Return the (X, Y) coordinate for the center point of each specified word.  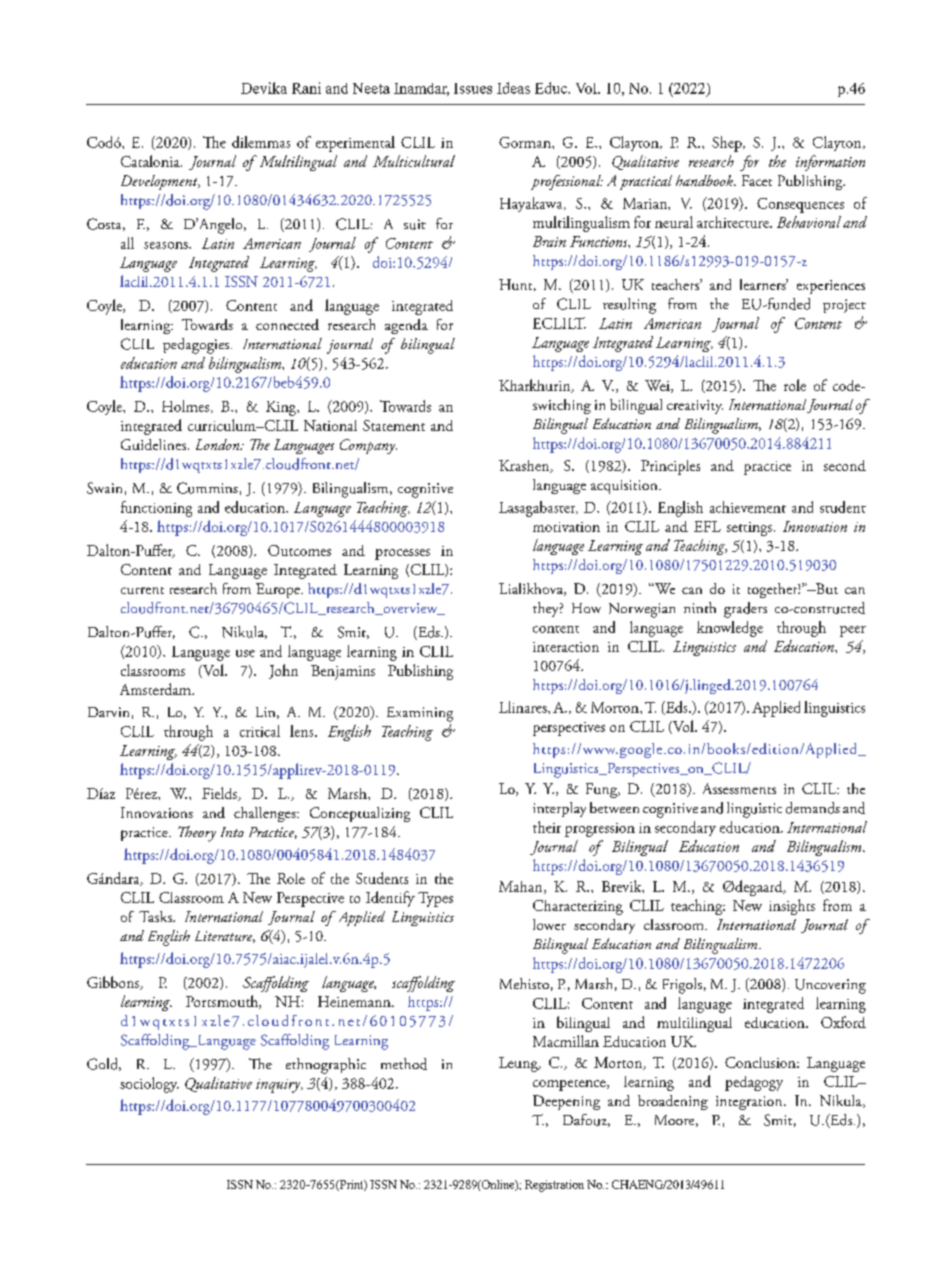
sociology (149, 1085)
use (245, 653)
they (547, 609)
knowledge (730, 629)
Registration (554, 1186)
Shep (728, 144)
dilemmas (261, 142)
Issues (473, 88)
